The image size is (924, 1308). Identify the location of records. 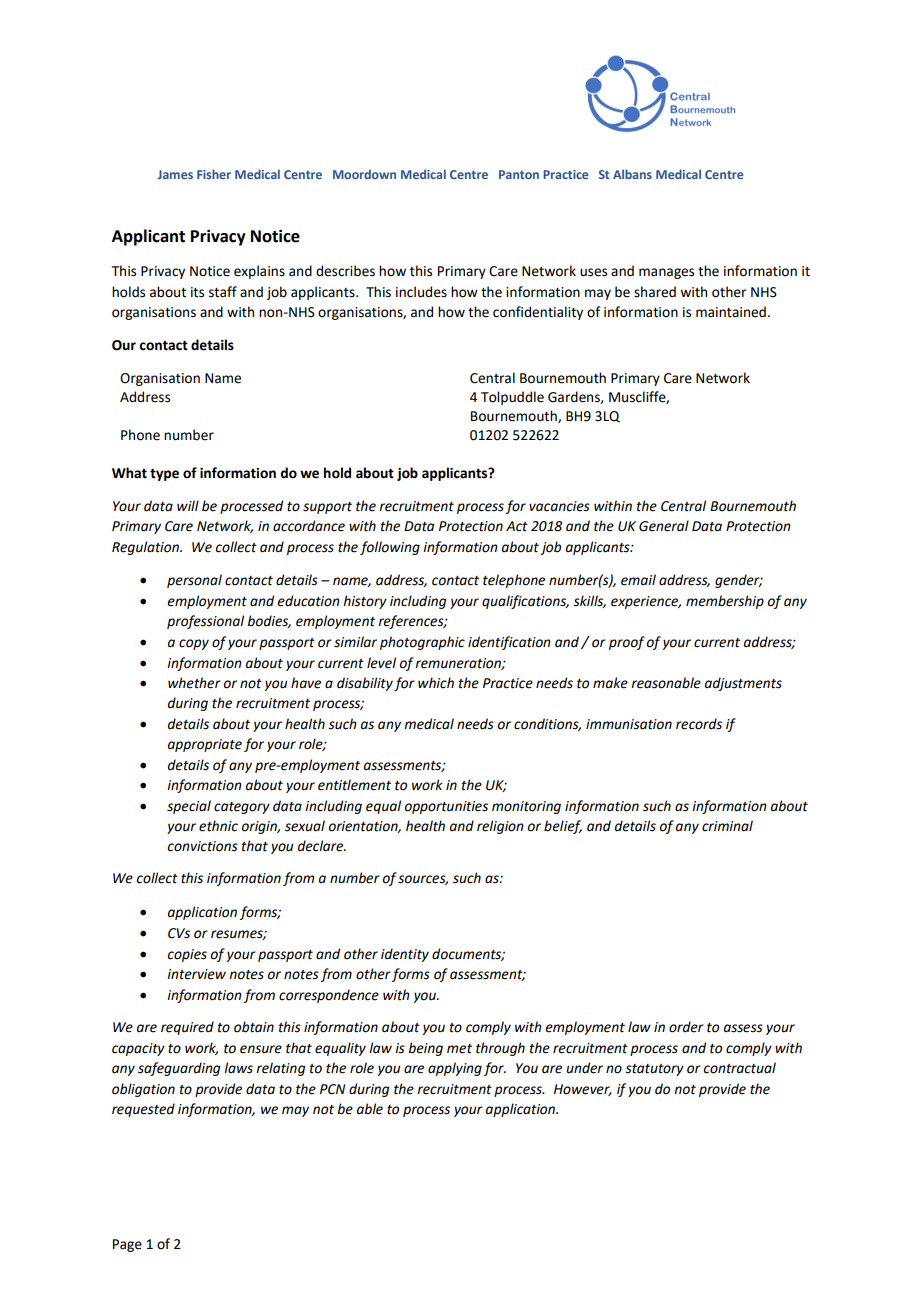
(699, 724).
